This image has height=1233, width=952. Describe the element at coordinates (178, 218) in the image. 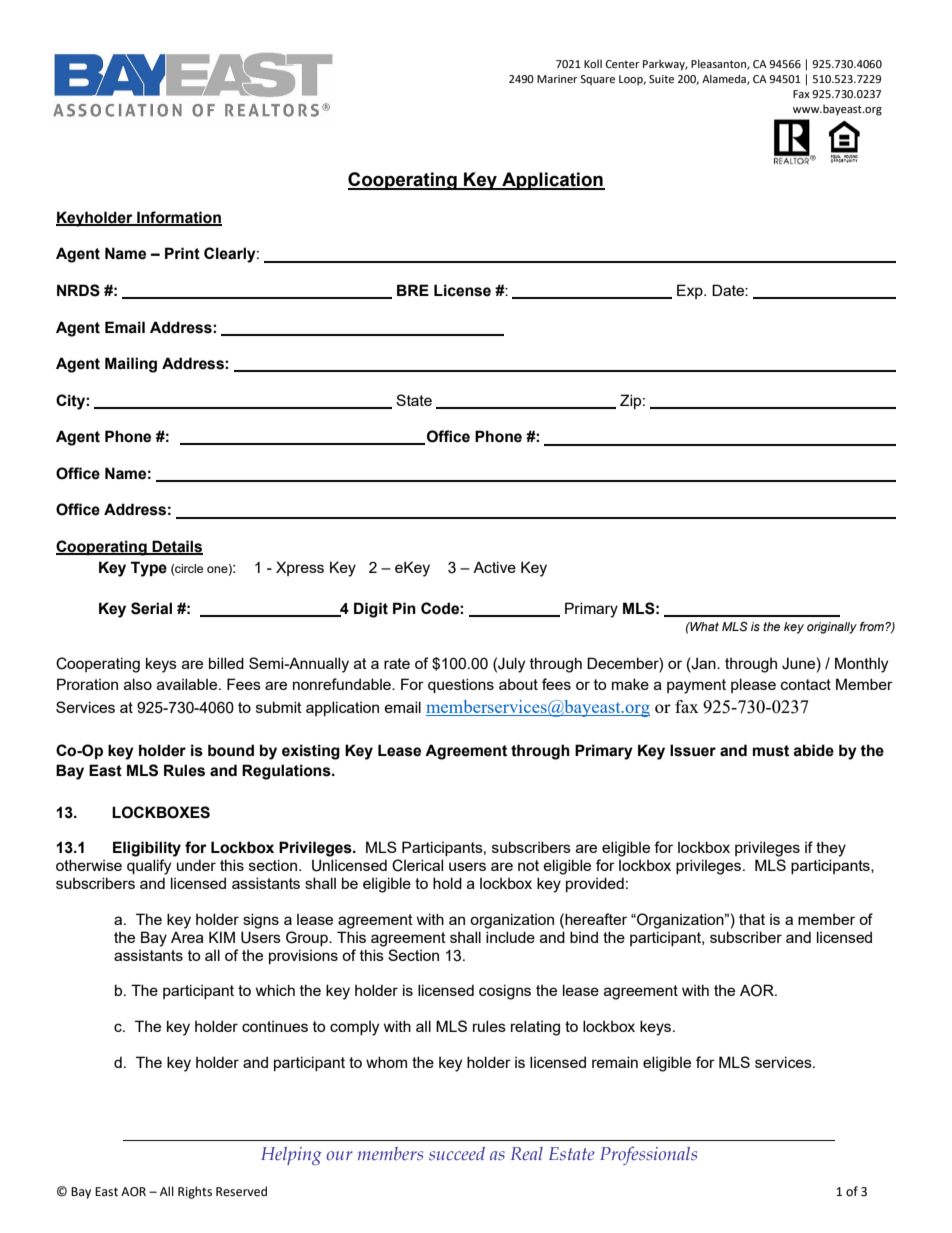

I see `Information` at that location.
